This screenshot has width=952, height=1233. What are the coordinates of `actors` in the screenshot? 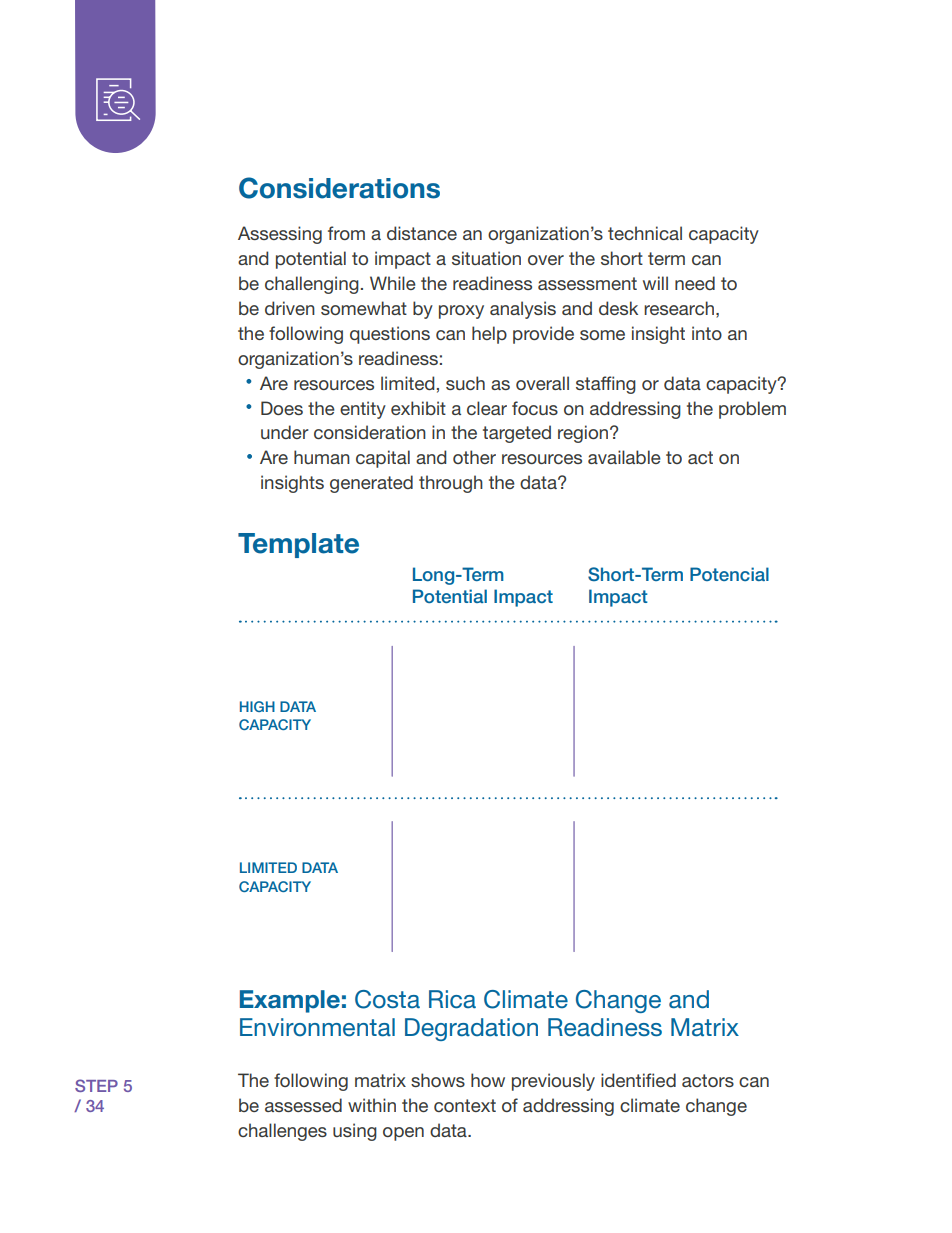 It's located at (708, 1080).
